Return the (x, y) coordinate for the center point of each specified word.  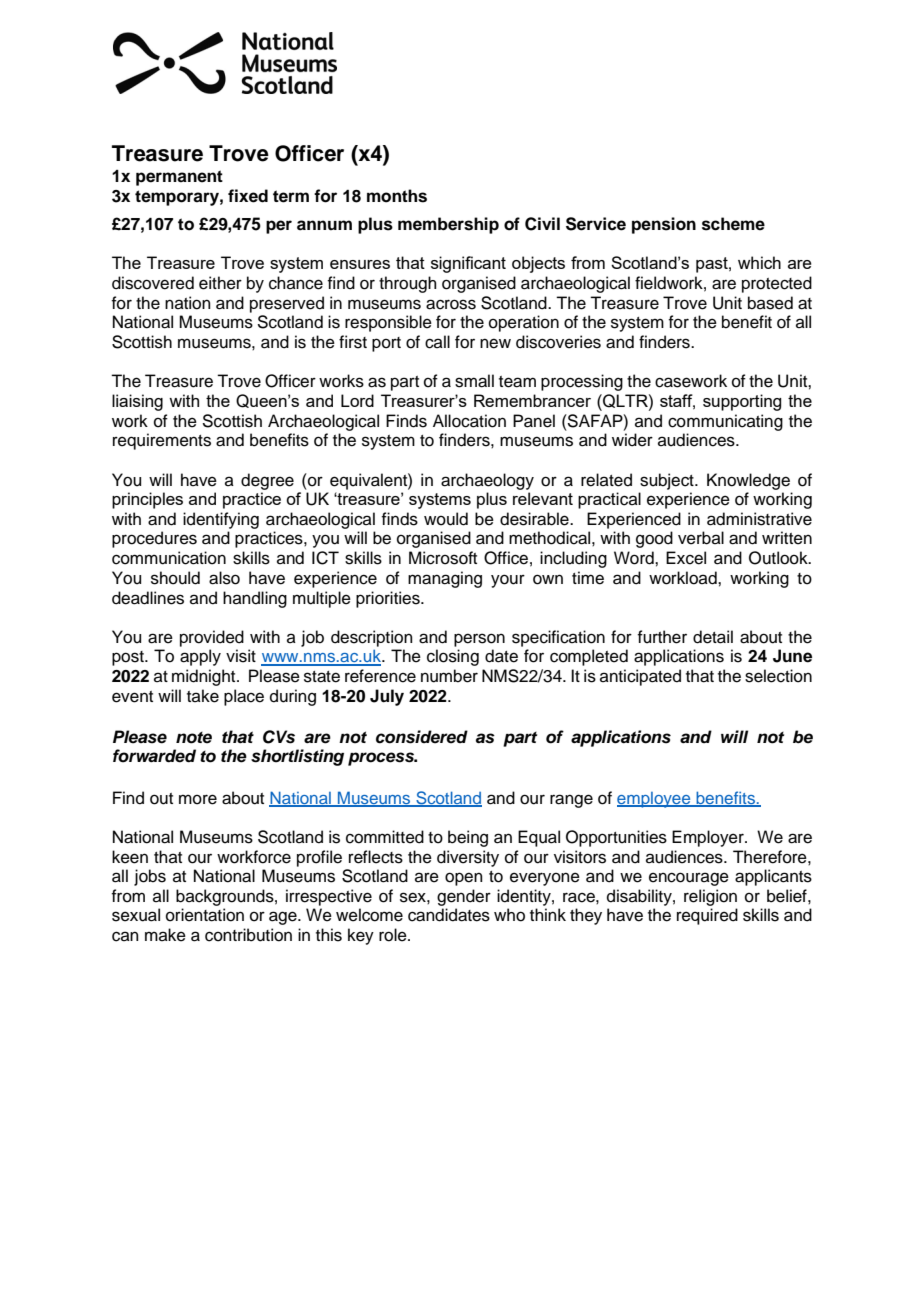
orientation (205, 915)
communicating (725, 422)
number (449, 676)
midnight (205, 677)
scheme (733, 224)
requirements (162, 441)
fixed (248, 196)
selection (778, 676)
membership (448, 225)
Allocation (469, 421)
